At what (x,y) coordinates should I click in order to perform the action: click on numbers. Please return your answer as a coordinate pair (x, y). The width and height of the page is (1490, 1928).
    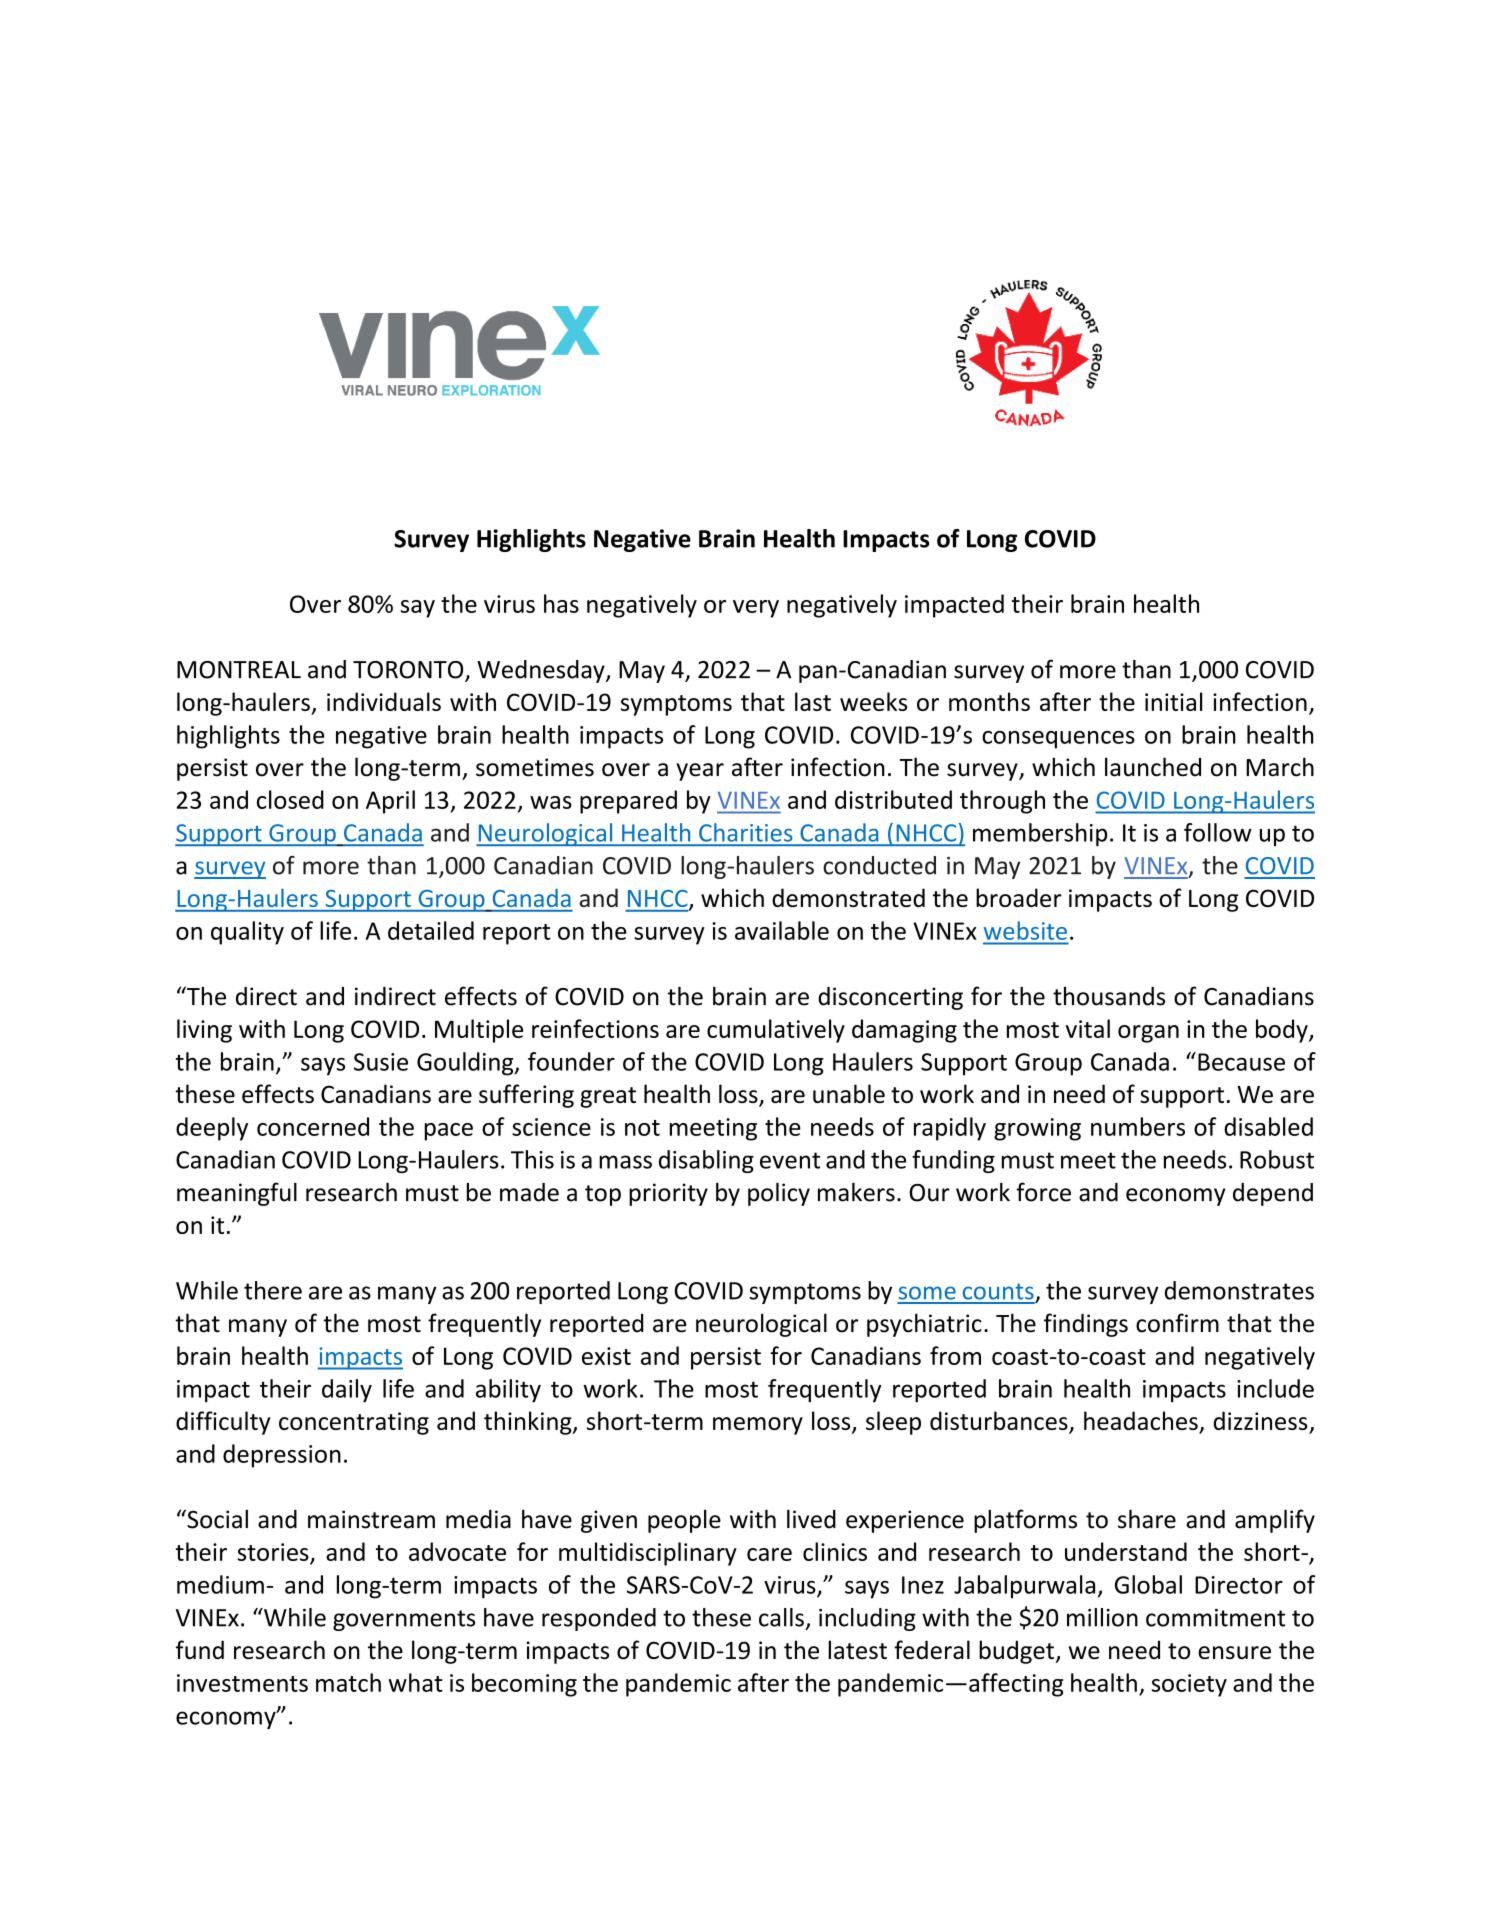
    Looking at the image, I should click on (1138, 1126).
